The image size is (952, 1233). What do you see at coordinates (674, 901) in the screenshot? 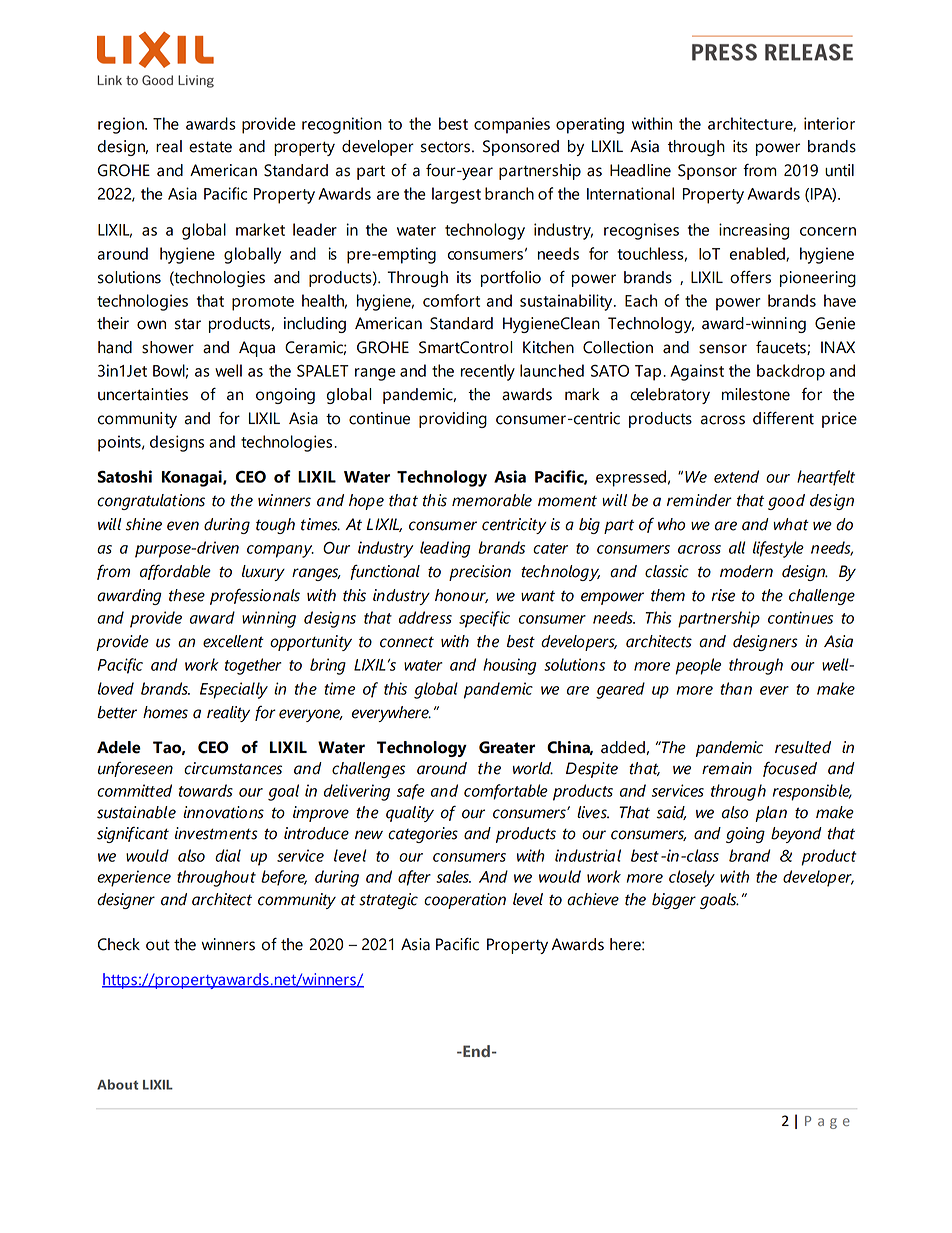
I see `bigger` at bounding box center [674, 901].
